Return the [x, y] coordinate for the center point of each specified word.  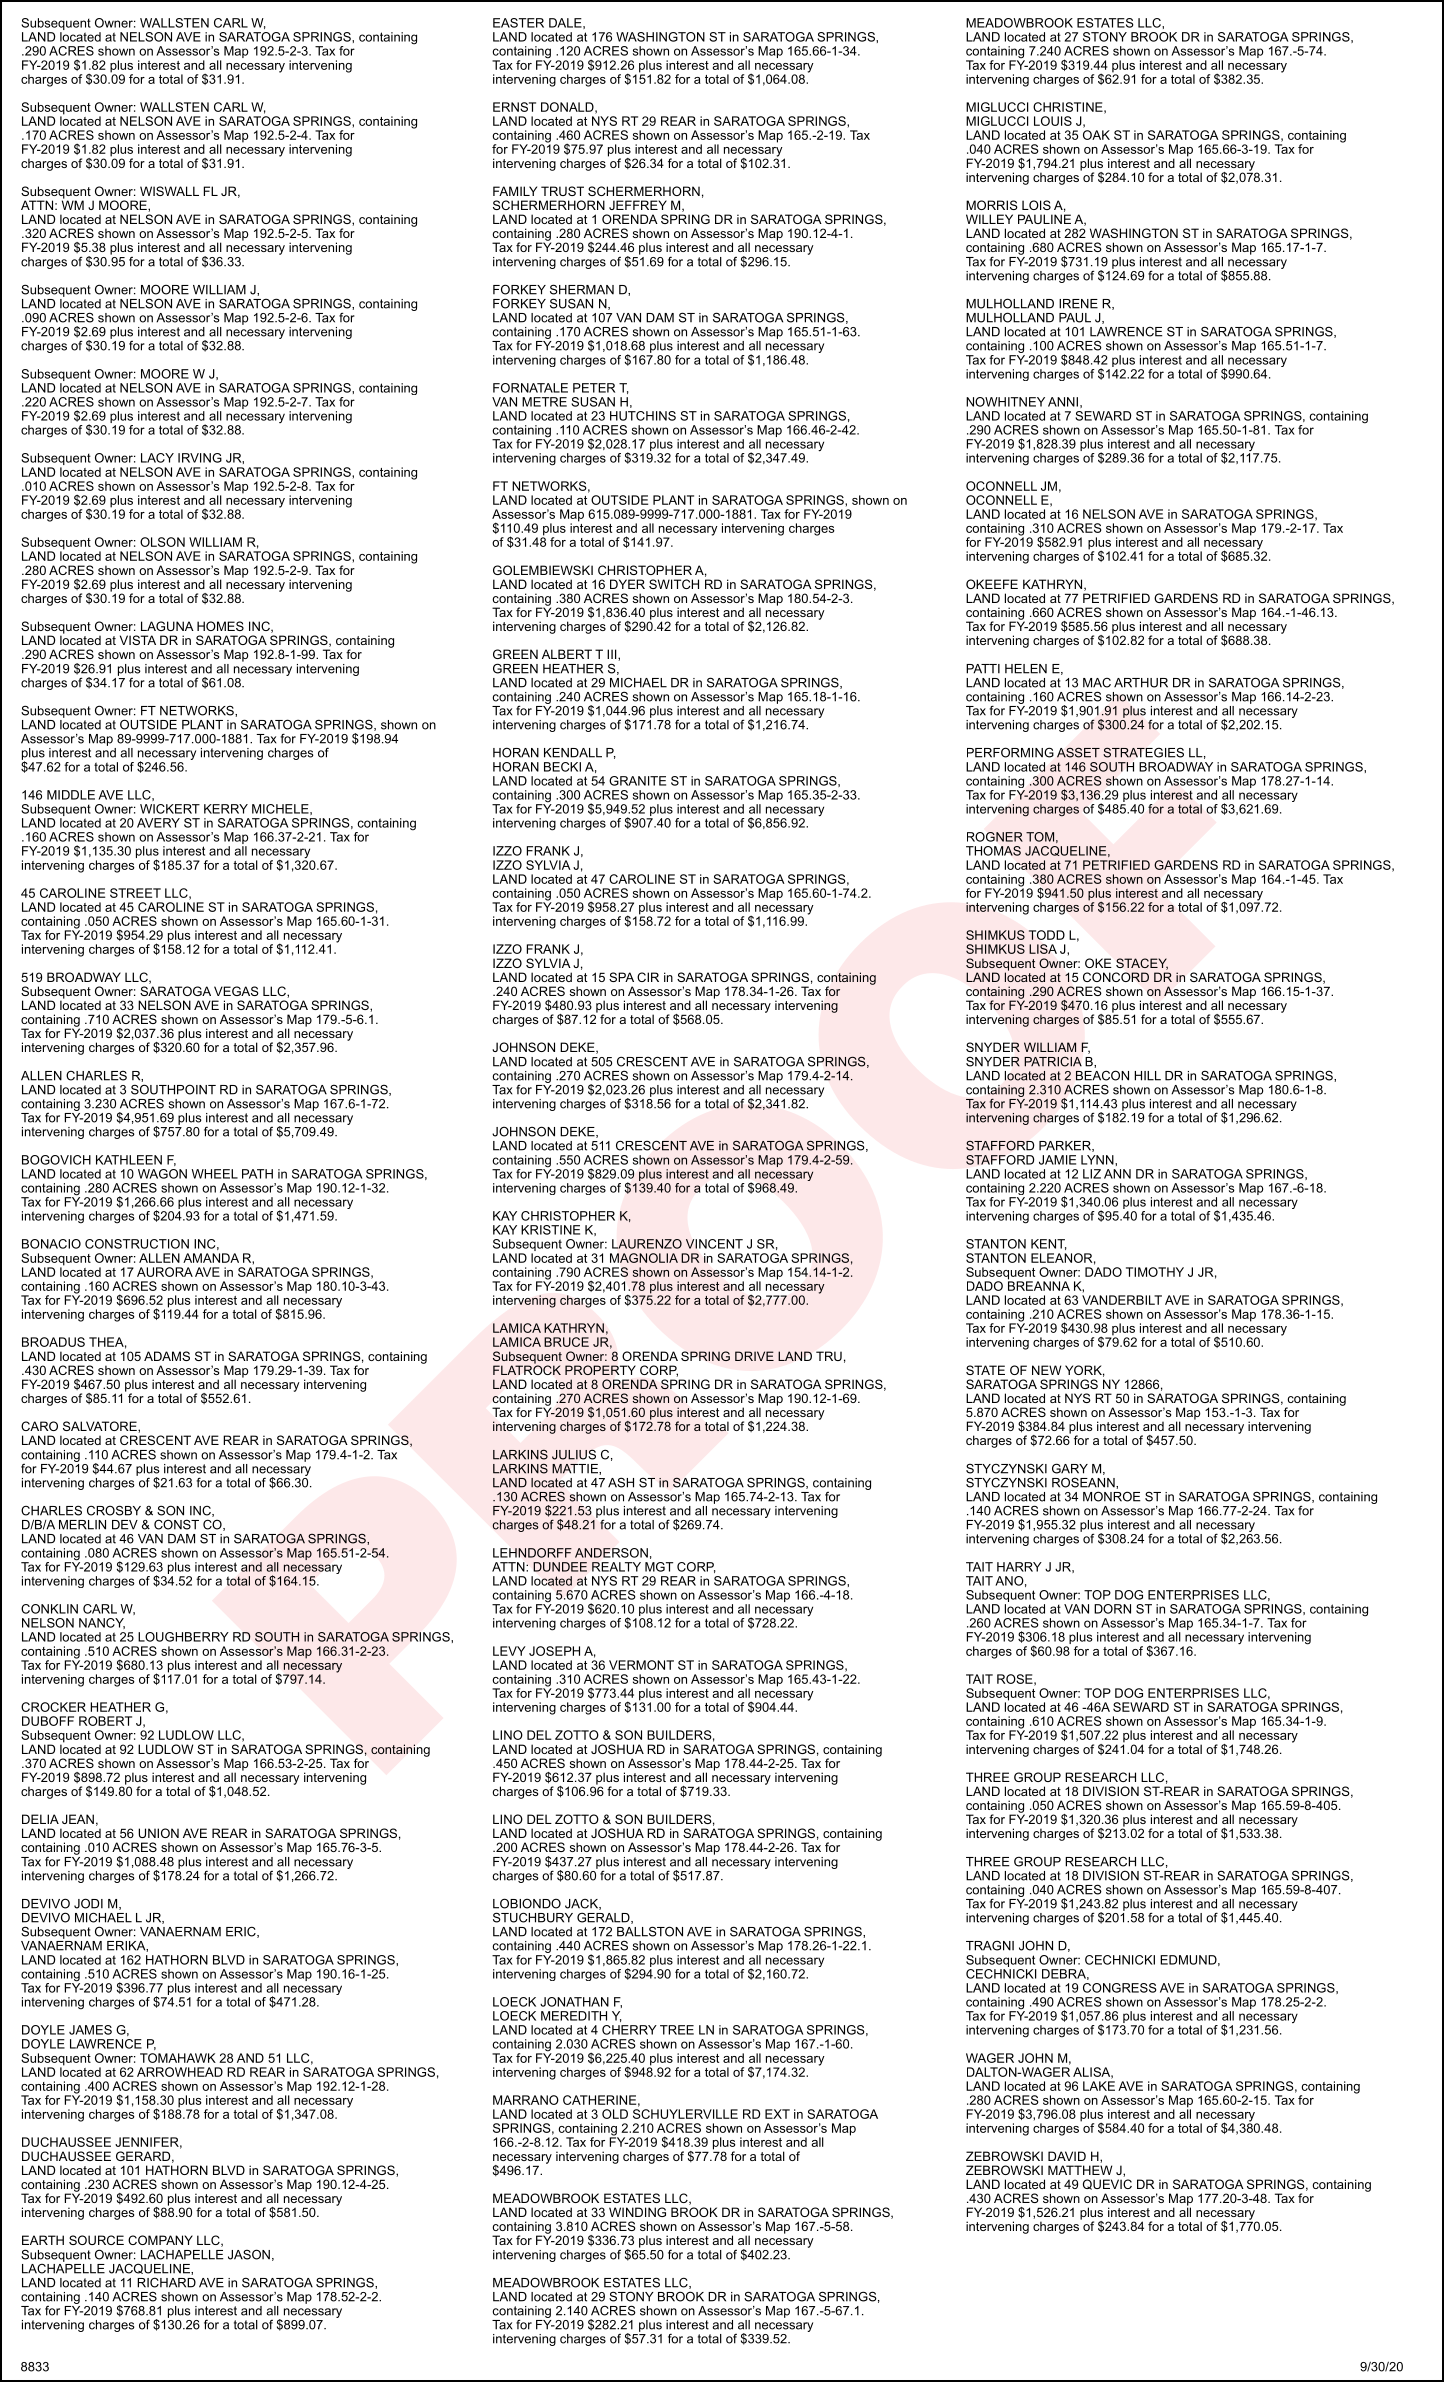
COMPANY [160, 2240]
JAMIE [1057, 1160]
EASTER [518, 23]
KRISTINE [550, 1230]
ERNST [514, 107]
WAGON [162, 1174]
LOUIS [1053, 121]
